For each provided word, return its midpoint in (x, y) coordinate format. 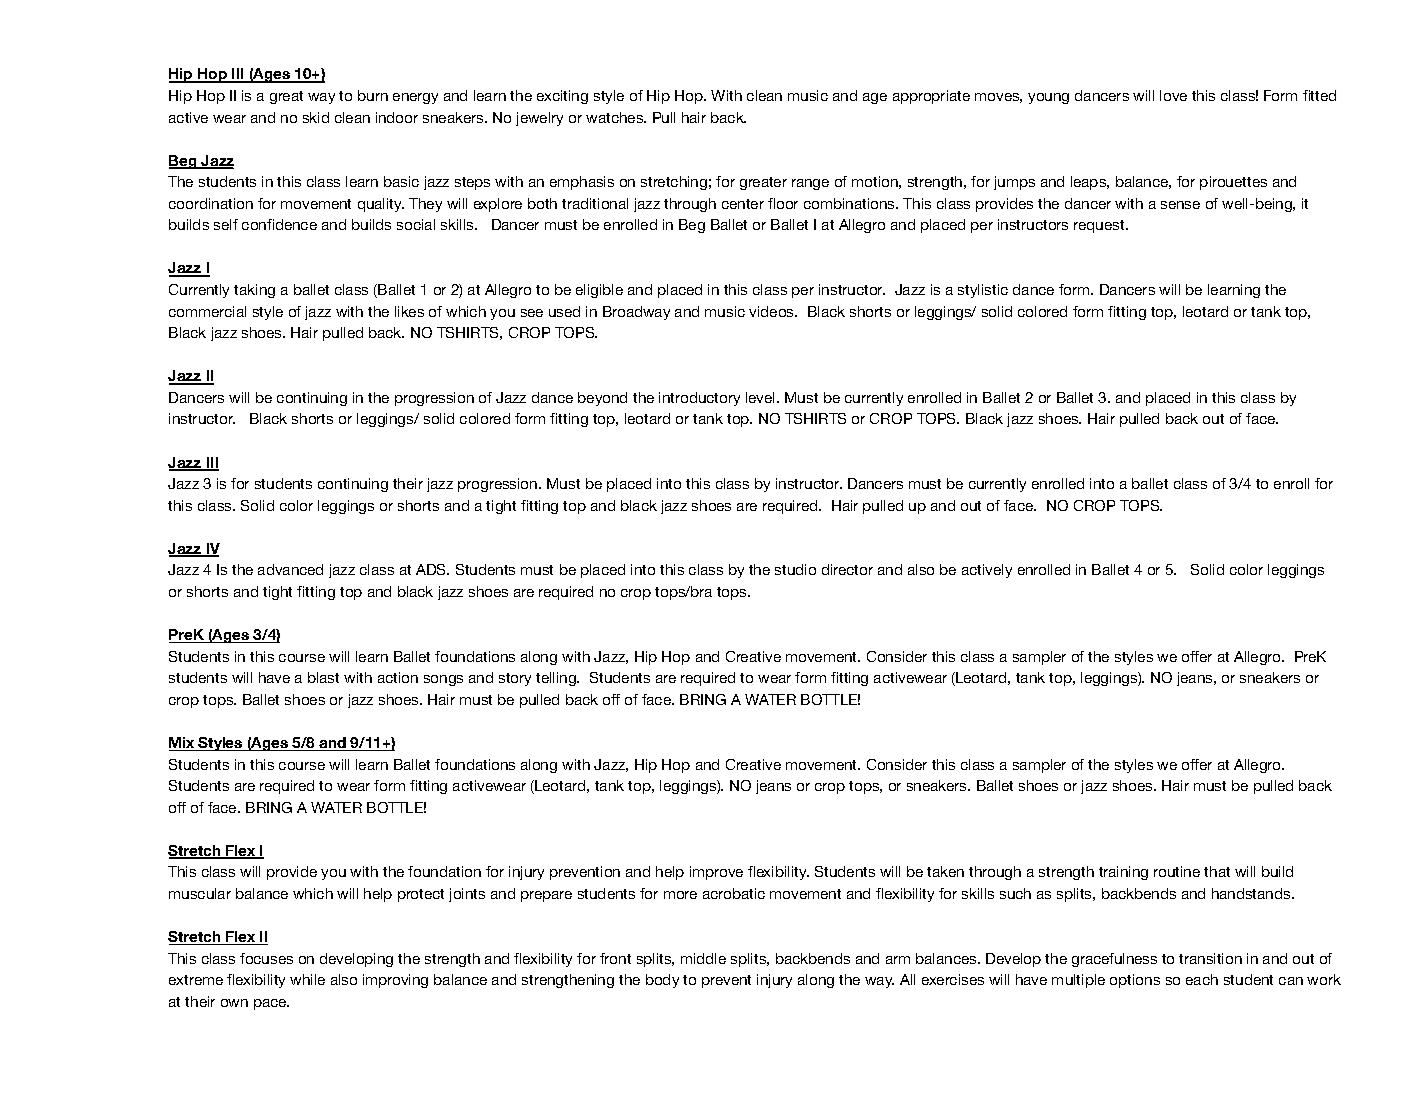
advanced (290, 569)
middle (703, 958)
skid (316, 117)
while (307, 979)
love (1173, 95)
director (847, 569)
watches (615, 117)
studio (795, 569)
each (1202, 979)
